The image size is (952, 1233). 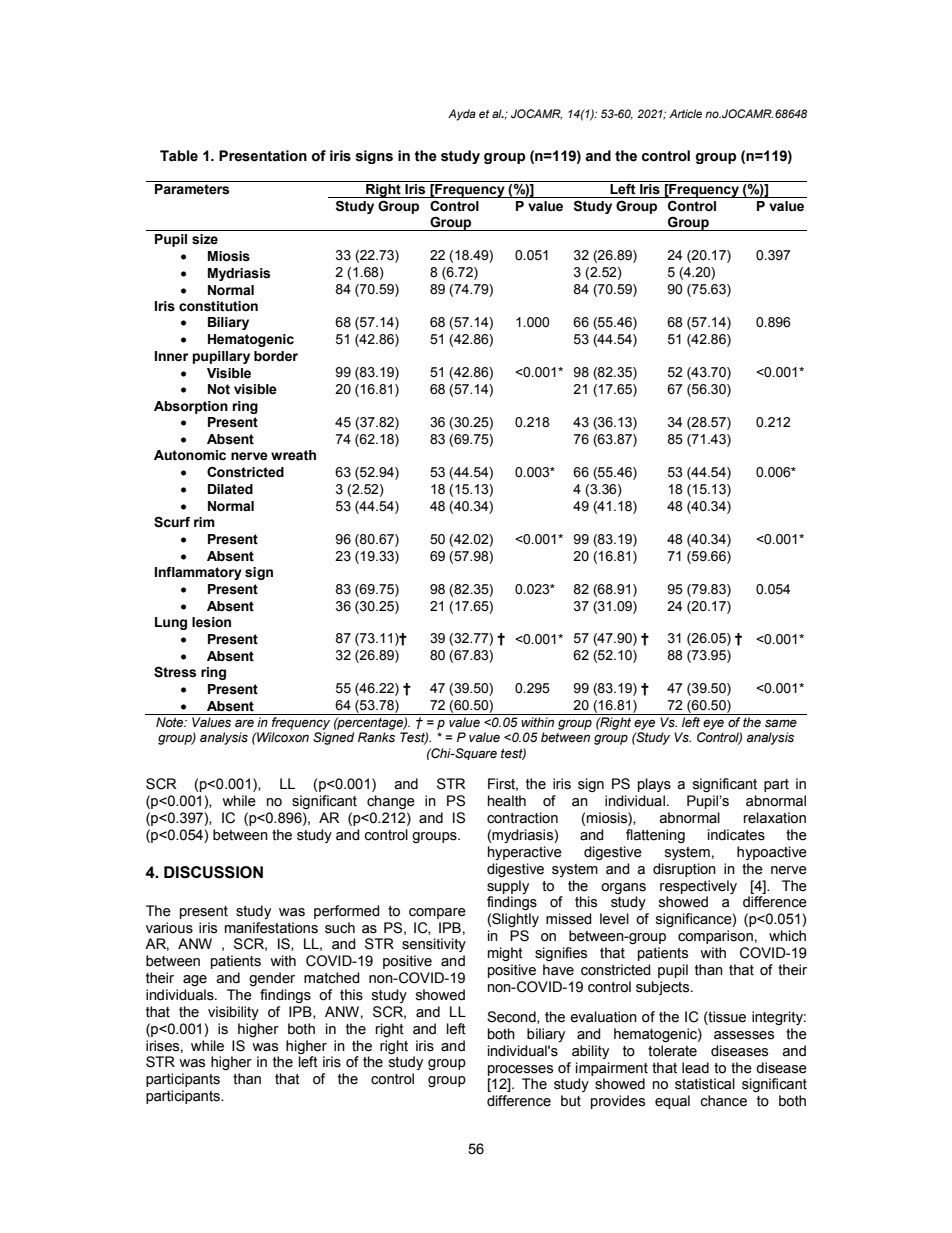 What do you see at coordinates (211, 622) in the screenshot?
I see `lesion` at bounding box center [211, 622].
